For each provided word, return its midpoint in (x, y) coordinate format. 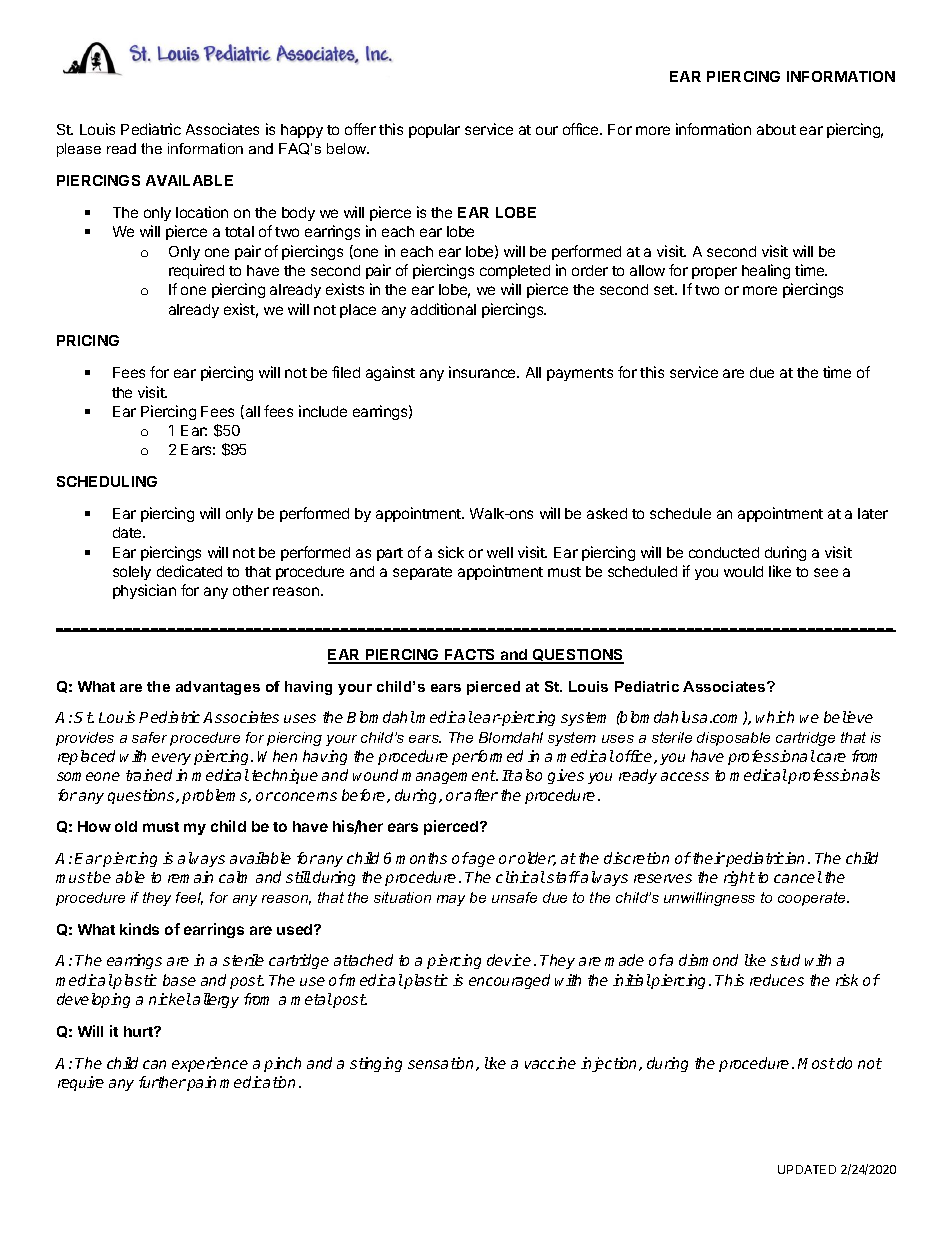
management (449, 777)
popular (434, 131)
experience (210, 1064)
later (873, 513)
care (831, 757)
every (171, 759)
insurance (483, 372)
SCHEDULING (107, 481)
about (776, 129)
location (202, 212)
